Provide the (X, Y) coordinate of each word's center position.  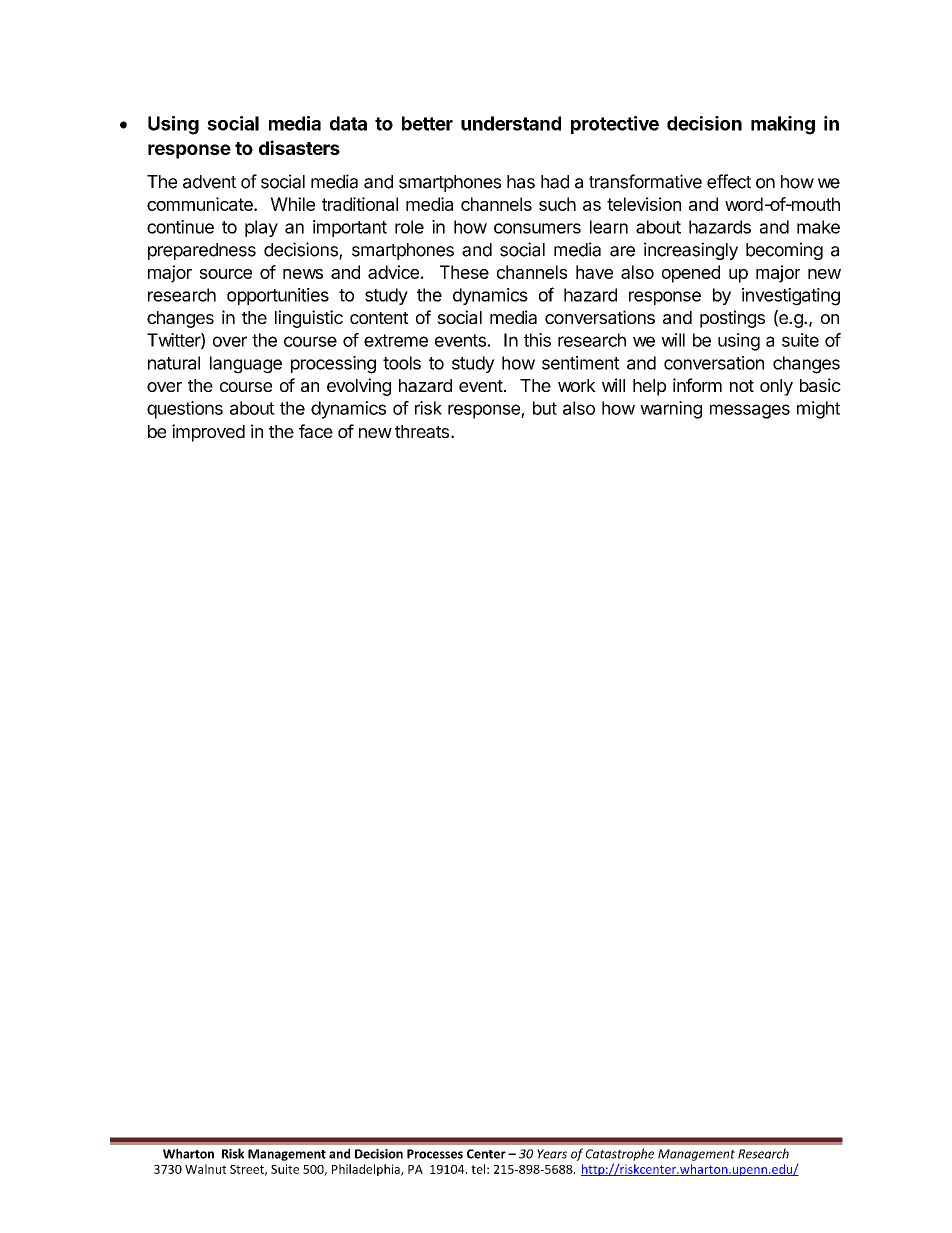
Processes (435, 1154)
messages (750, 411)
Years (552, 1154)
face (316, 431)
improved (208, 433)
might (818, 410)
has (521, 182)
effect (729, 181)
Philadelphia (367, 1170)
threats (422, 431)
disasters (299, 147)
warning (671, 410)
